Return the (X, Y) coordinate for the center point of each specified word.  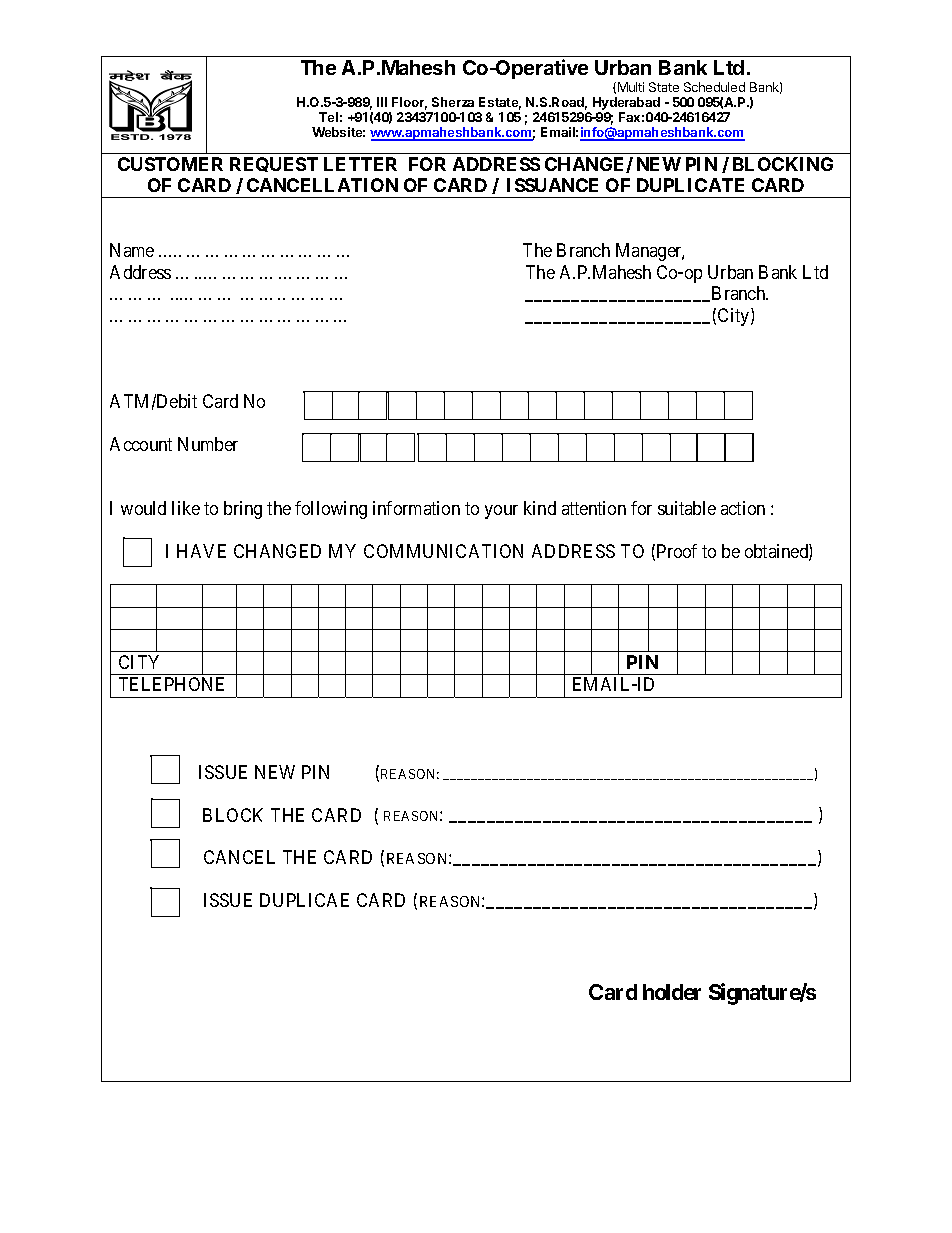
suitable (687, 508)
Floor (409, 103)
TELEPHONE (171, 684)
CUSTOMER (170, 164)
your (501, 512)
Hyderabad (626, 105)
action (743, 508)
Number (208, 444)
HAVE (201, 551)
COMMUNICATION (443, 551)
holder (672, 992)
